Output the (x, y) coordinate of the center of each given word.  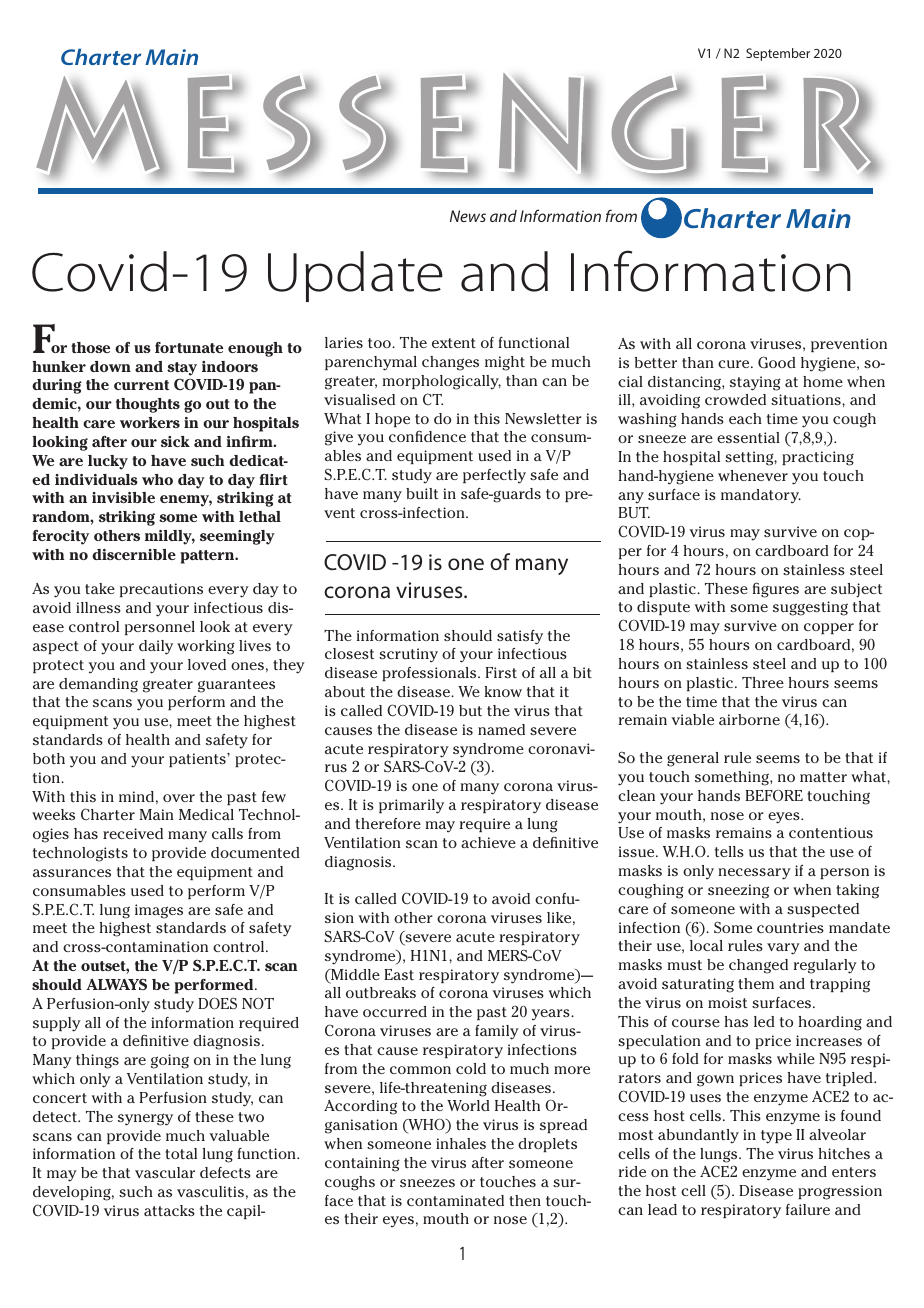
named (501, 729)
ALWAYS (116, 984)
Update (355, 276)
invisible (123, 497)
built (422, 493)
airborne (749, 719)
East (399, 974)
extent (454, 343)
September (778, 54)
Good (777, 362)
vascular (165, 1172)
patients (198, 760)
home (823, 381)
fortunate (189, 347)
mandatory (761, 496)
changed (758, 966)
